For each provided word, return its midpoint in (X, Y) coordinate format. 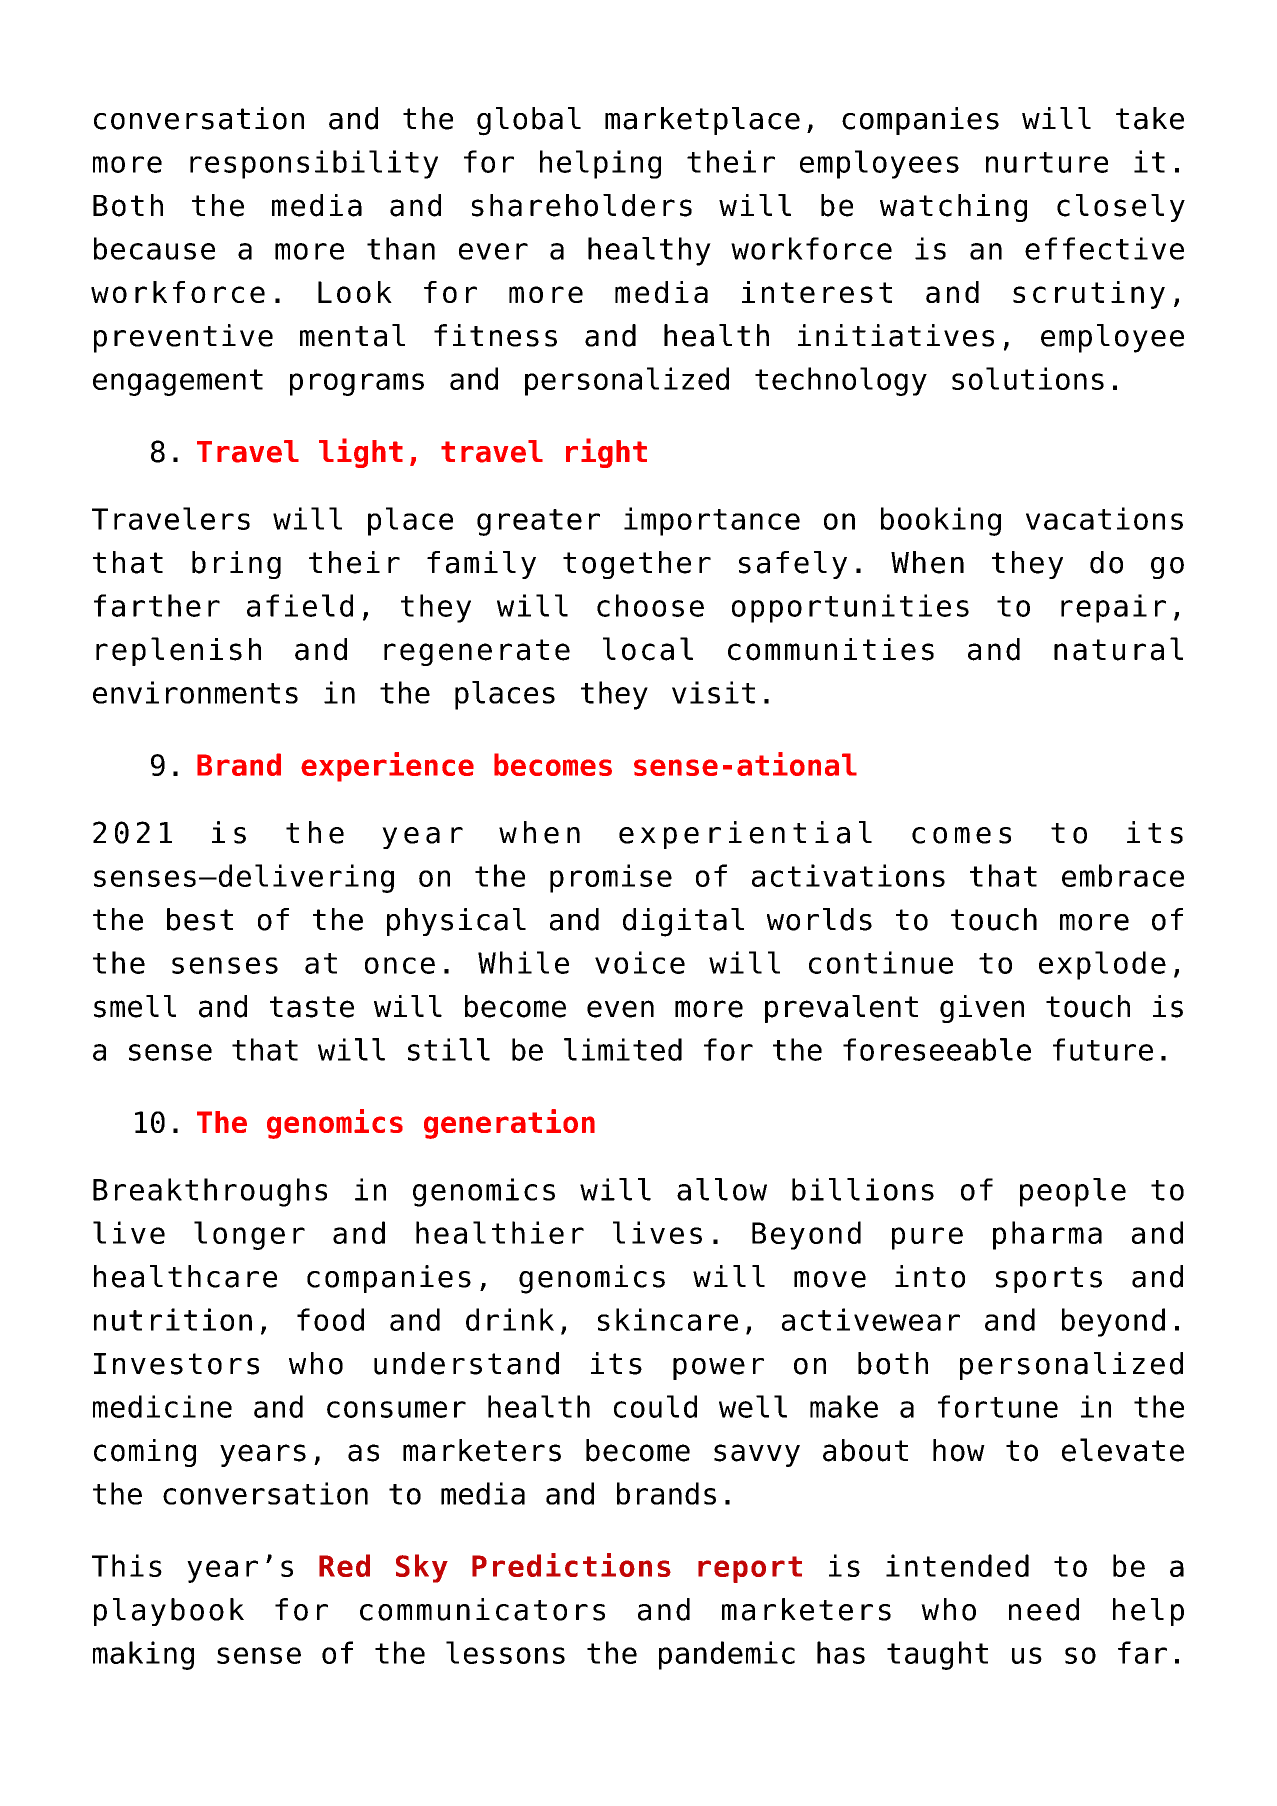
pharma (1047, 1235)
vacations (1104, 518)
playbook (169, 1612)
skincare (668, 1319)
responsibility (314, 164)
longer (249, 1235)
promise (611, 878)
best (200, 919)
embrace (1123, 875)
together (637, 565)
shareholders (582, 205)
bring (236, 565)
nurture (1047, 162)
